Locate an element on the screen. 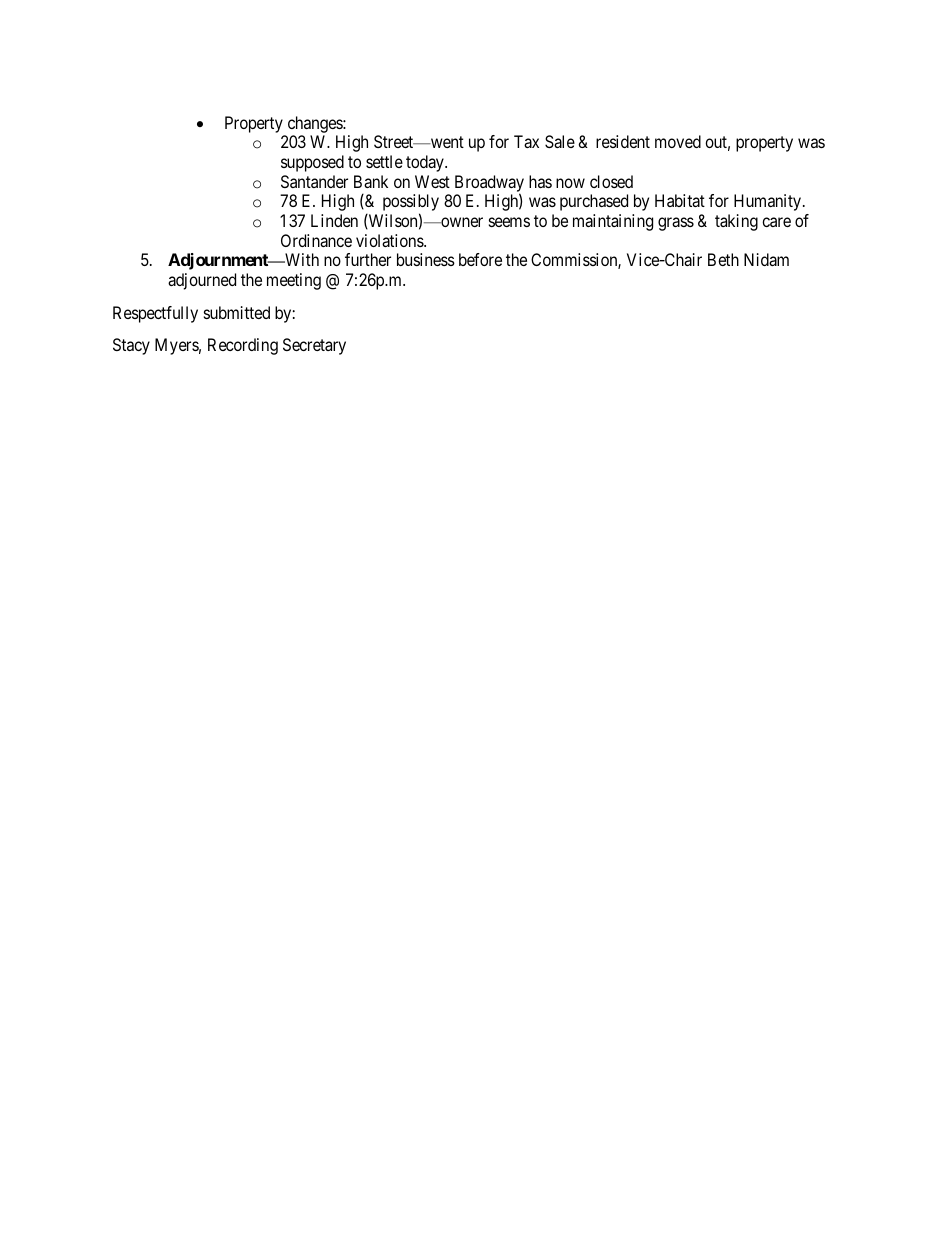 This screenshot has width=952, height=1233. Beth is located at coordinates (723, 259).
